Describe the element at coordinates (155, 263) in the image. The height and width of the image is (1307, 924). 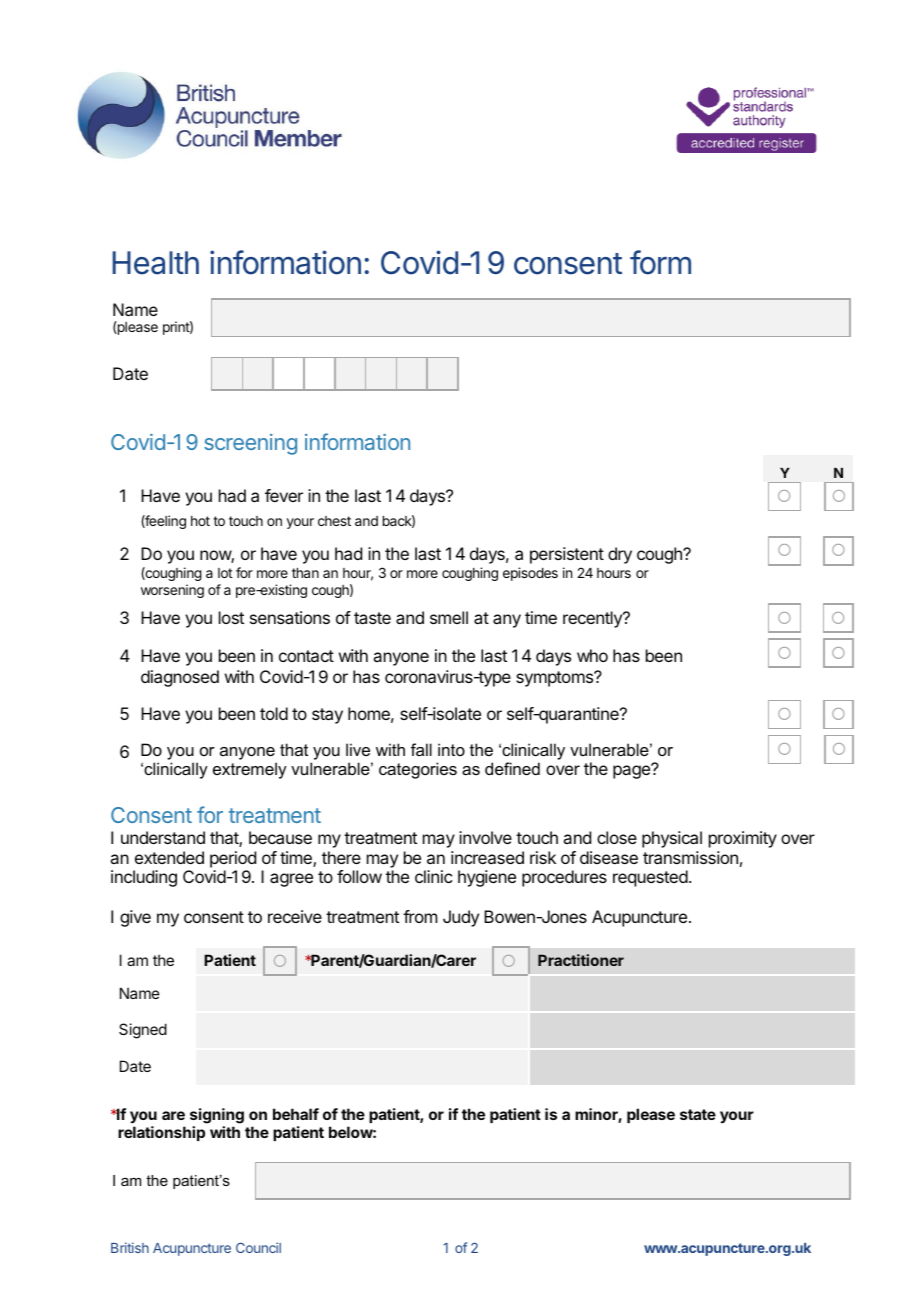
I see `Health` at that location.
